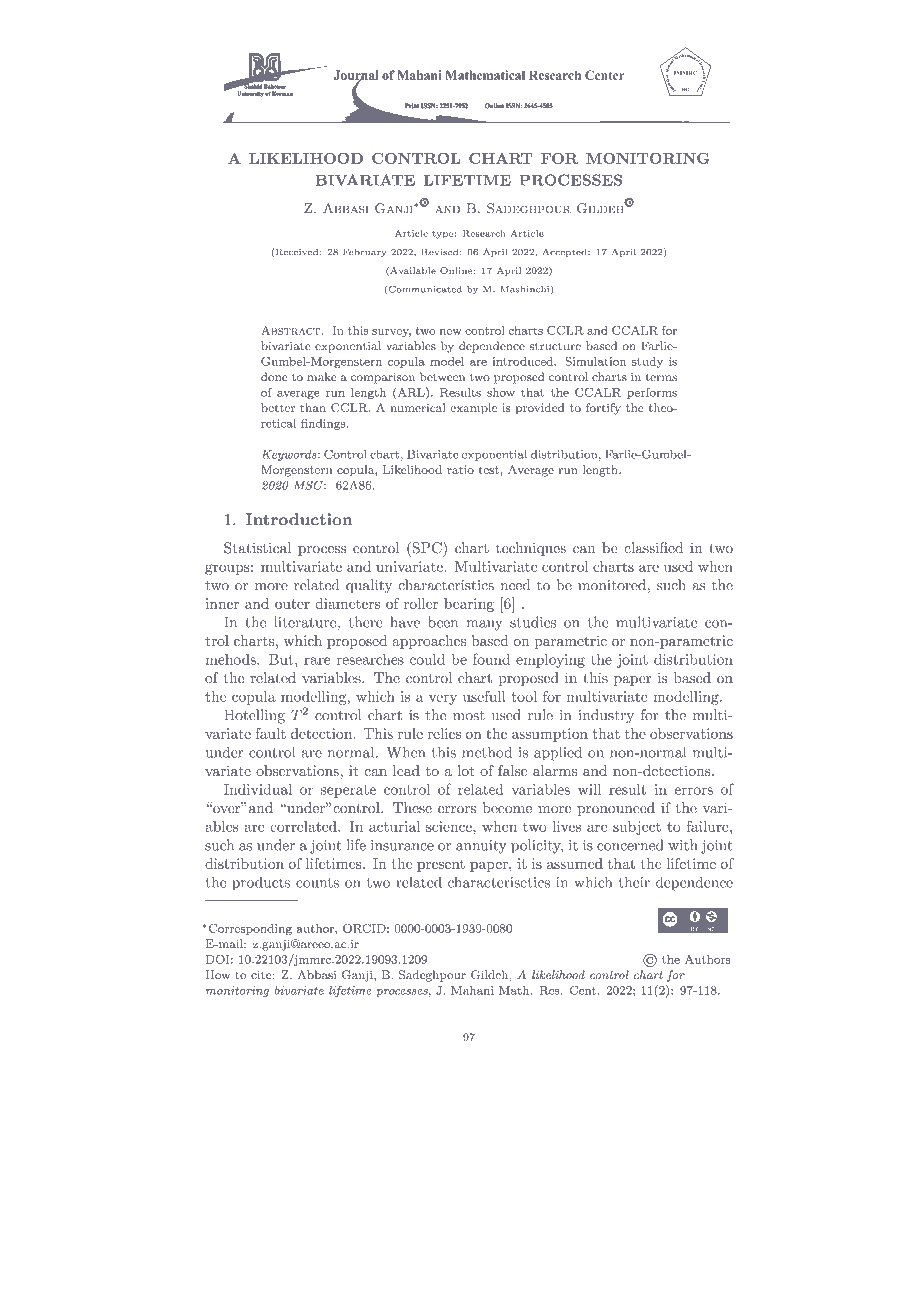 Image resolution: width=924 pixels, height=1308 pixels. Describe the element at coordinates (460, 469) in the screenshot. I see `ratio` at that location.
